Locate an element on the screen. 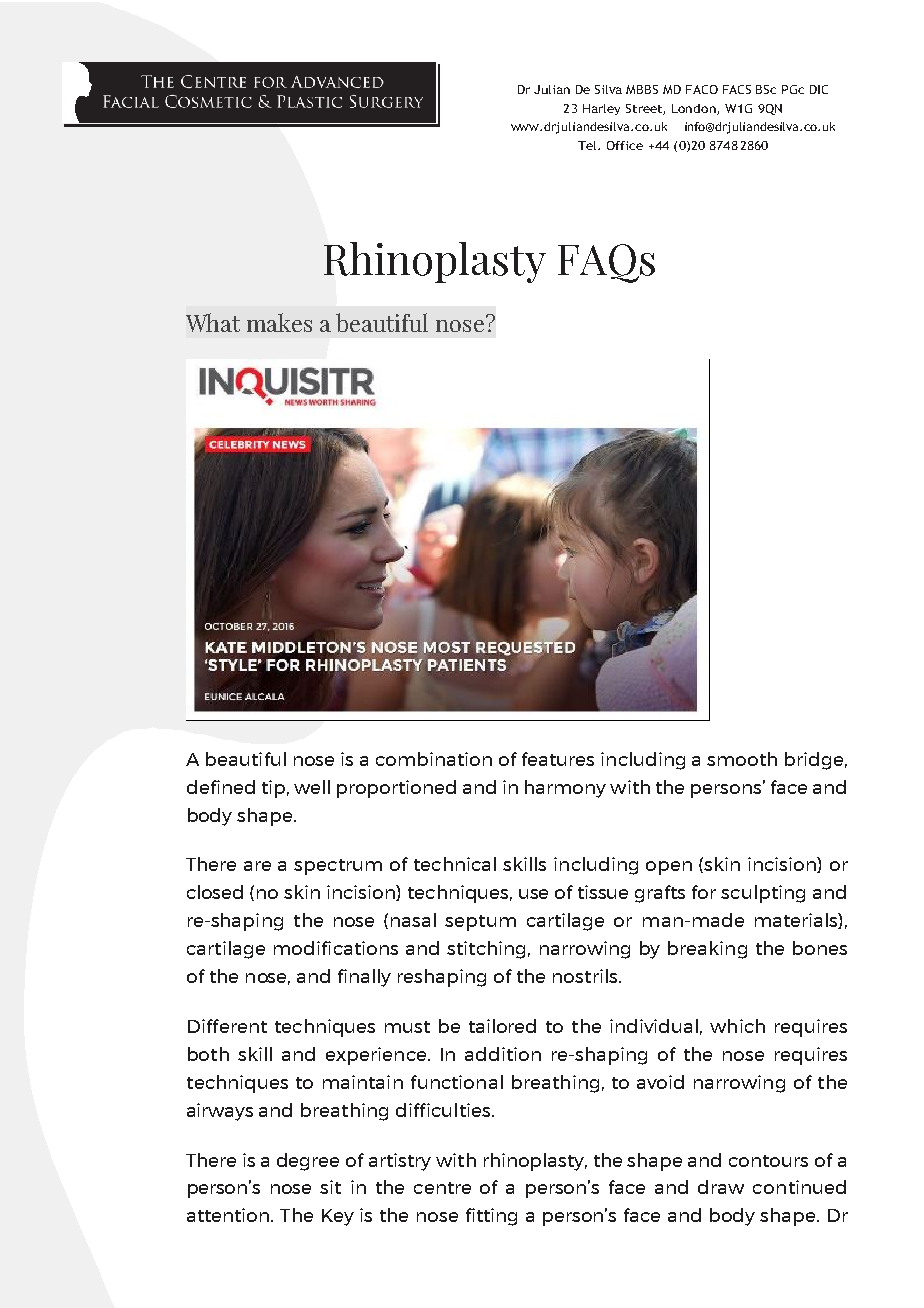  draw is located at coordinates (721, 1187).
